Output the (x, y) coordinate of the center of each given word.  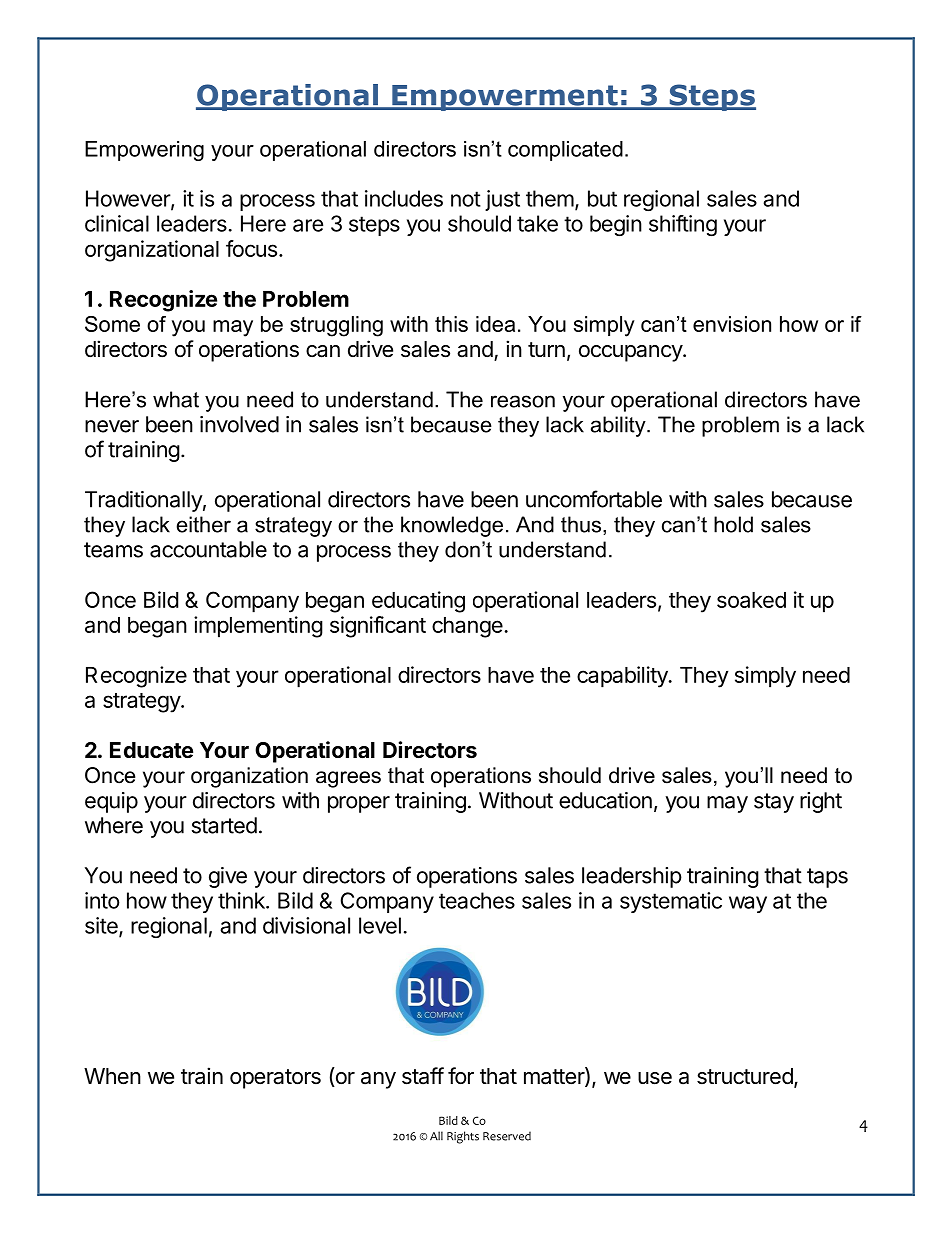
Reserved (507, 1136)
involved (239, 424)
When (112, 1076)
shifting (683, 225)
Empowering (144, 151)
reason (523, 401)
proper (359, 804)
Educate (151, 750)
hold (733, 524)
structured (745, 1076)
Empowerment (505, 98)
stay (774, 803)
